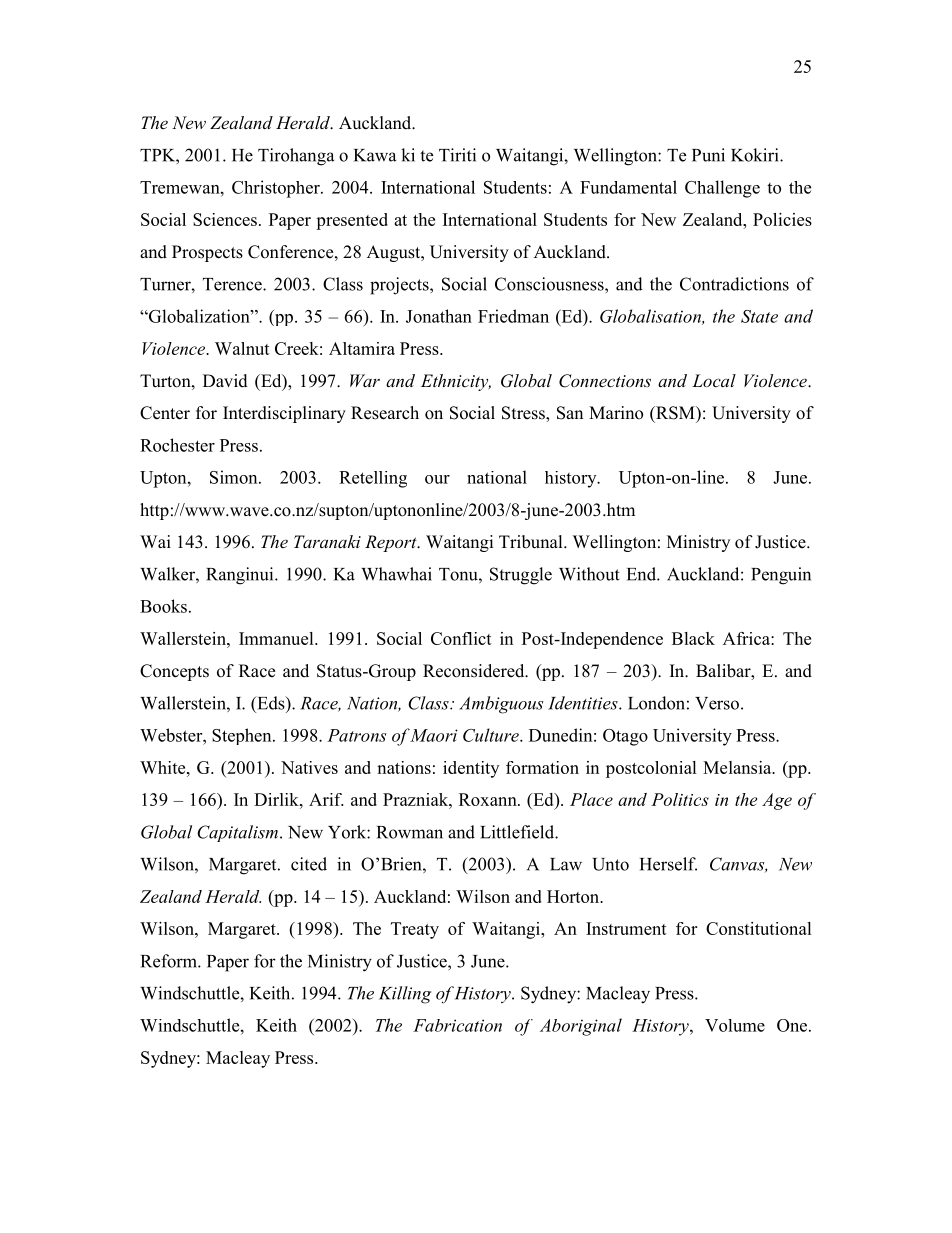  Describe the element at coordinates (521, 576) in the image. I see `Struggle` at that location.
